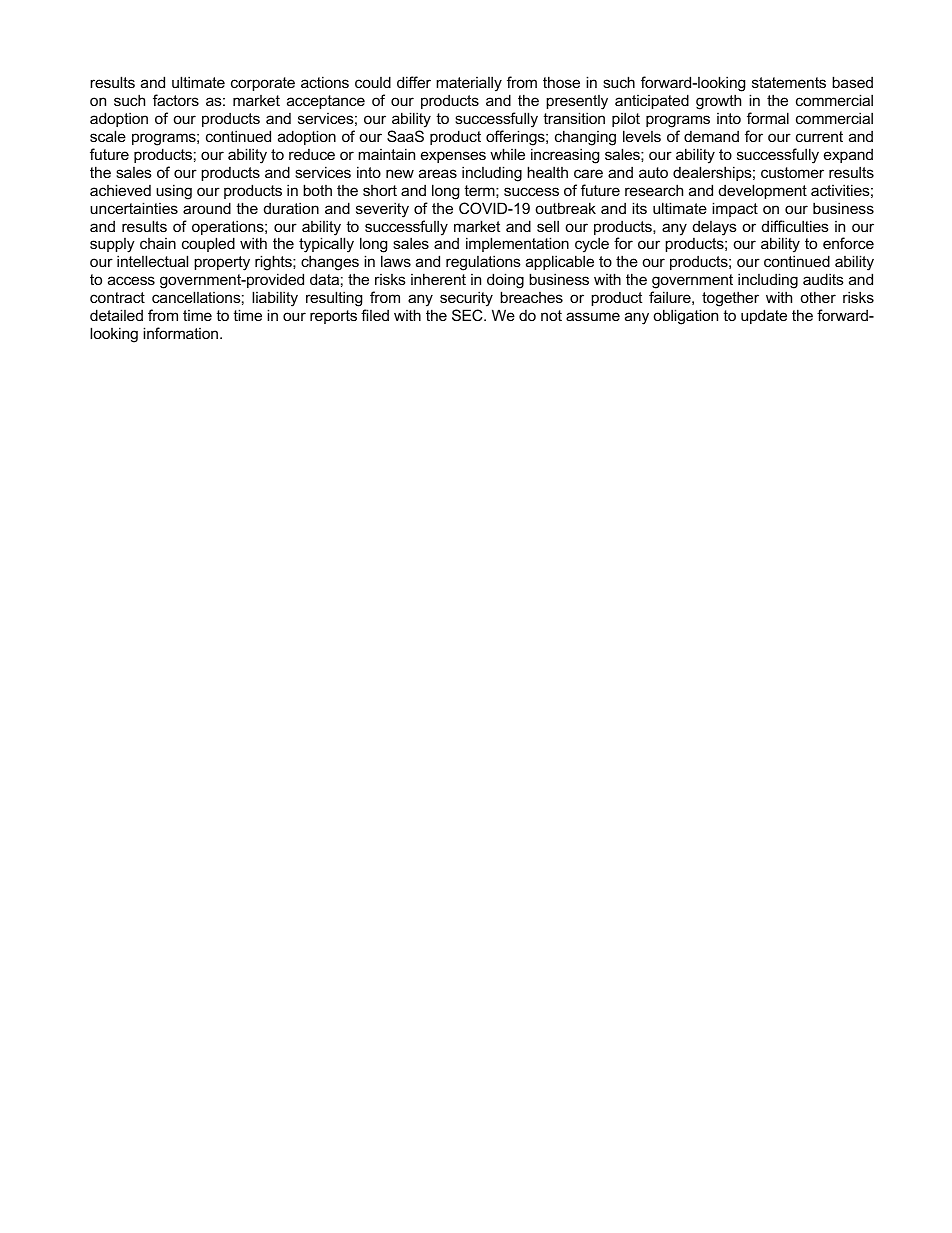 Image resolution: width=952 pixels, height=1233 pixels. Describe the element at coordinates (715, 228) in the screenshot. I see `delays` at that location.
